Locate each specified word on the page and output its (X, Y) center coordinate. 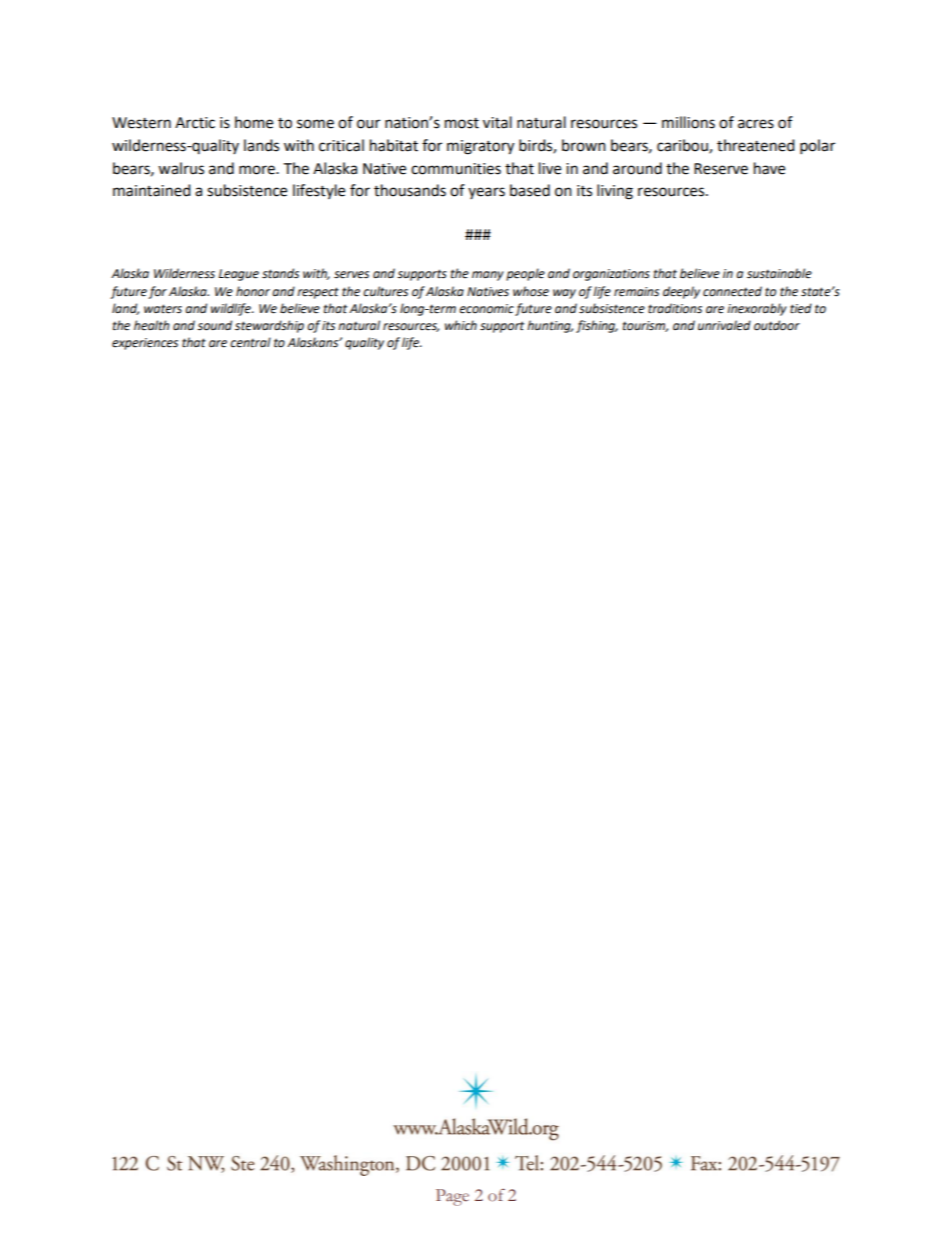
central (250, 342)
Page (452, 1197)
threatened (756, 145)
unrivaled (724, 325)
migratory (480, 147)
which (461, 325)
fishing (597, 326)
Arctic (195, 123)
